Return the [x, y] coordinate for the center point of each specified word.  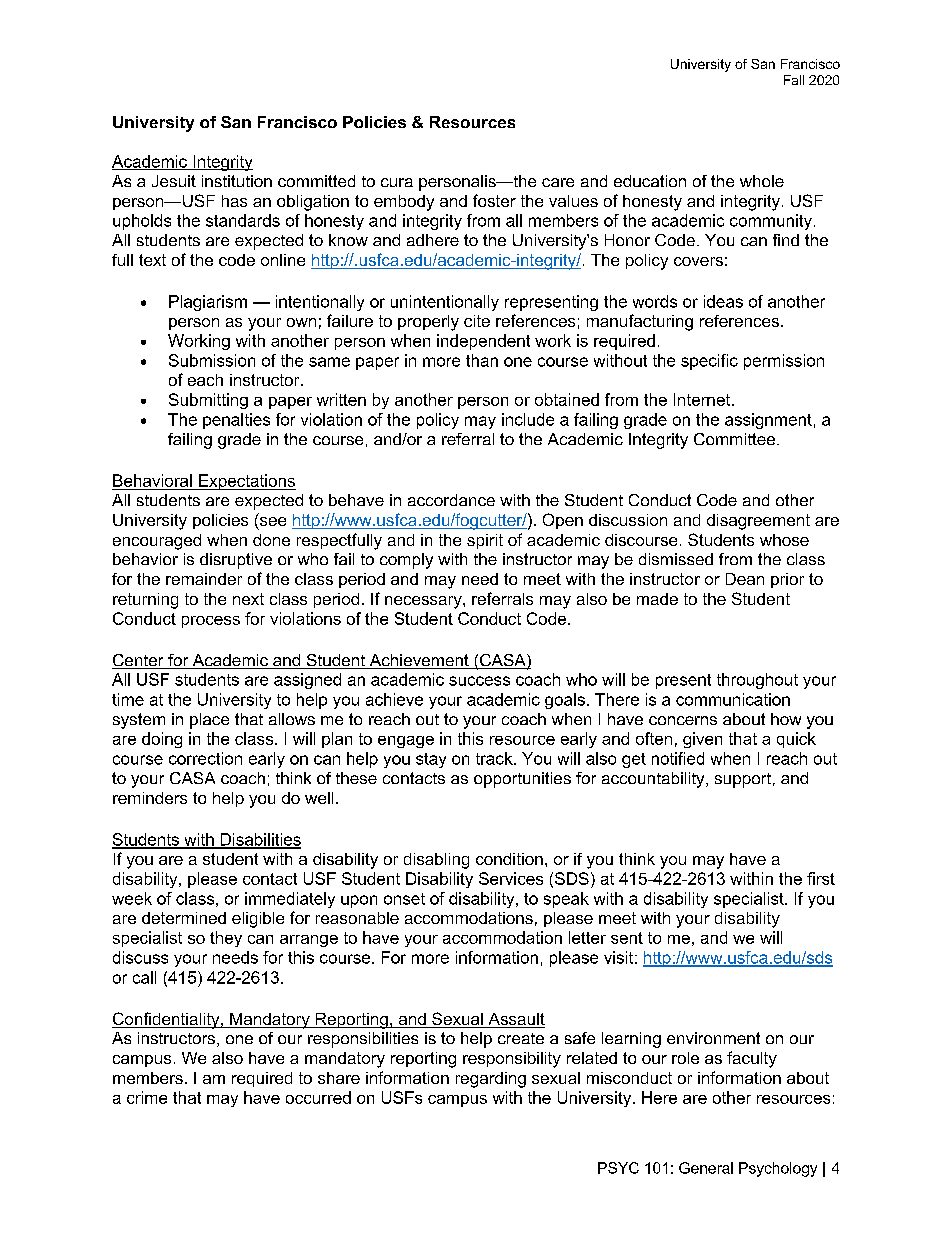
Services [511, 878]
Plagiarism [208, 303]
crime [147, 1097]
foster [494, 200]
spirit [485, 541]
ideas [723, 301]
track [495, 758]
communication [733, 699]
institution [237, 181]
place [209, 721]
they [226, 939]
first [821, 878]
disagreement [758, 522]
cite [477, 321]
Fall [794, 80]
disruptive [236, 561]
